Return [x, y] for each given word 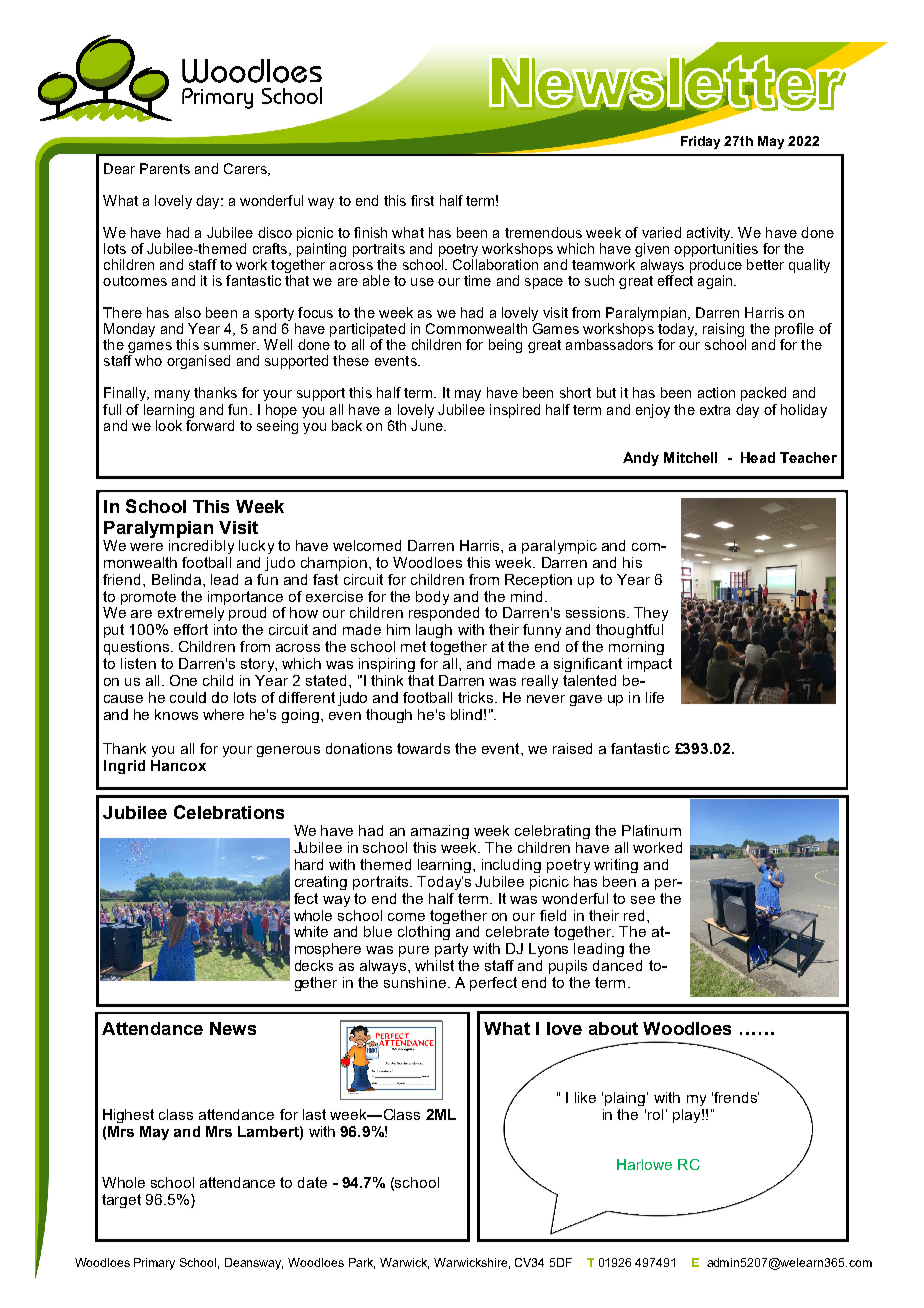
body [432, 598]
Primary [154, 1264]
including [511, 866]
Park [362, 1263]
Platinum [651, 830]
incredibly [201, 545]
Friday [700, 142]
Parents [165, 168]
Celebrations [229, 812]
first [422, 200]
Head [758, 457]
